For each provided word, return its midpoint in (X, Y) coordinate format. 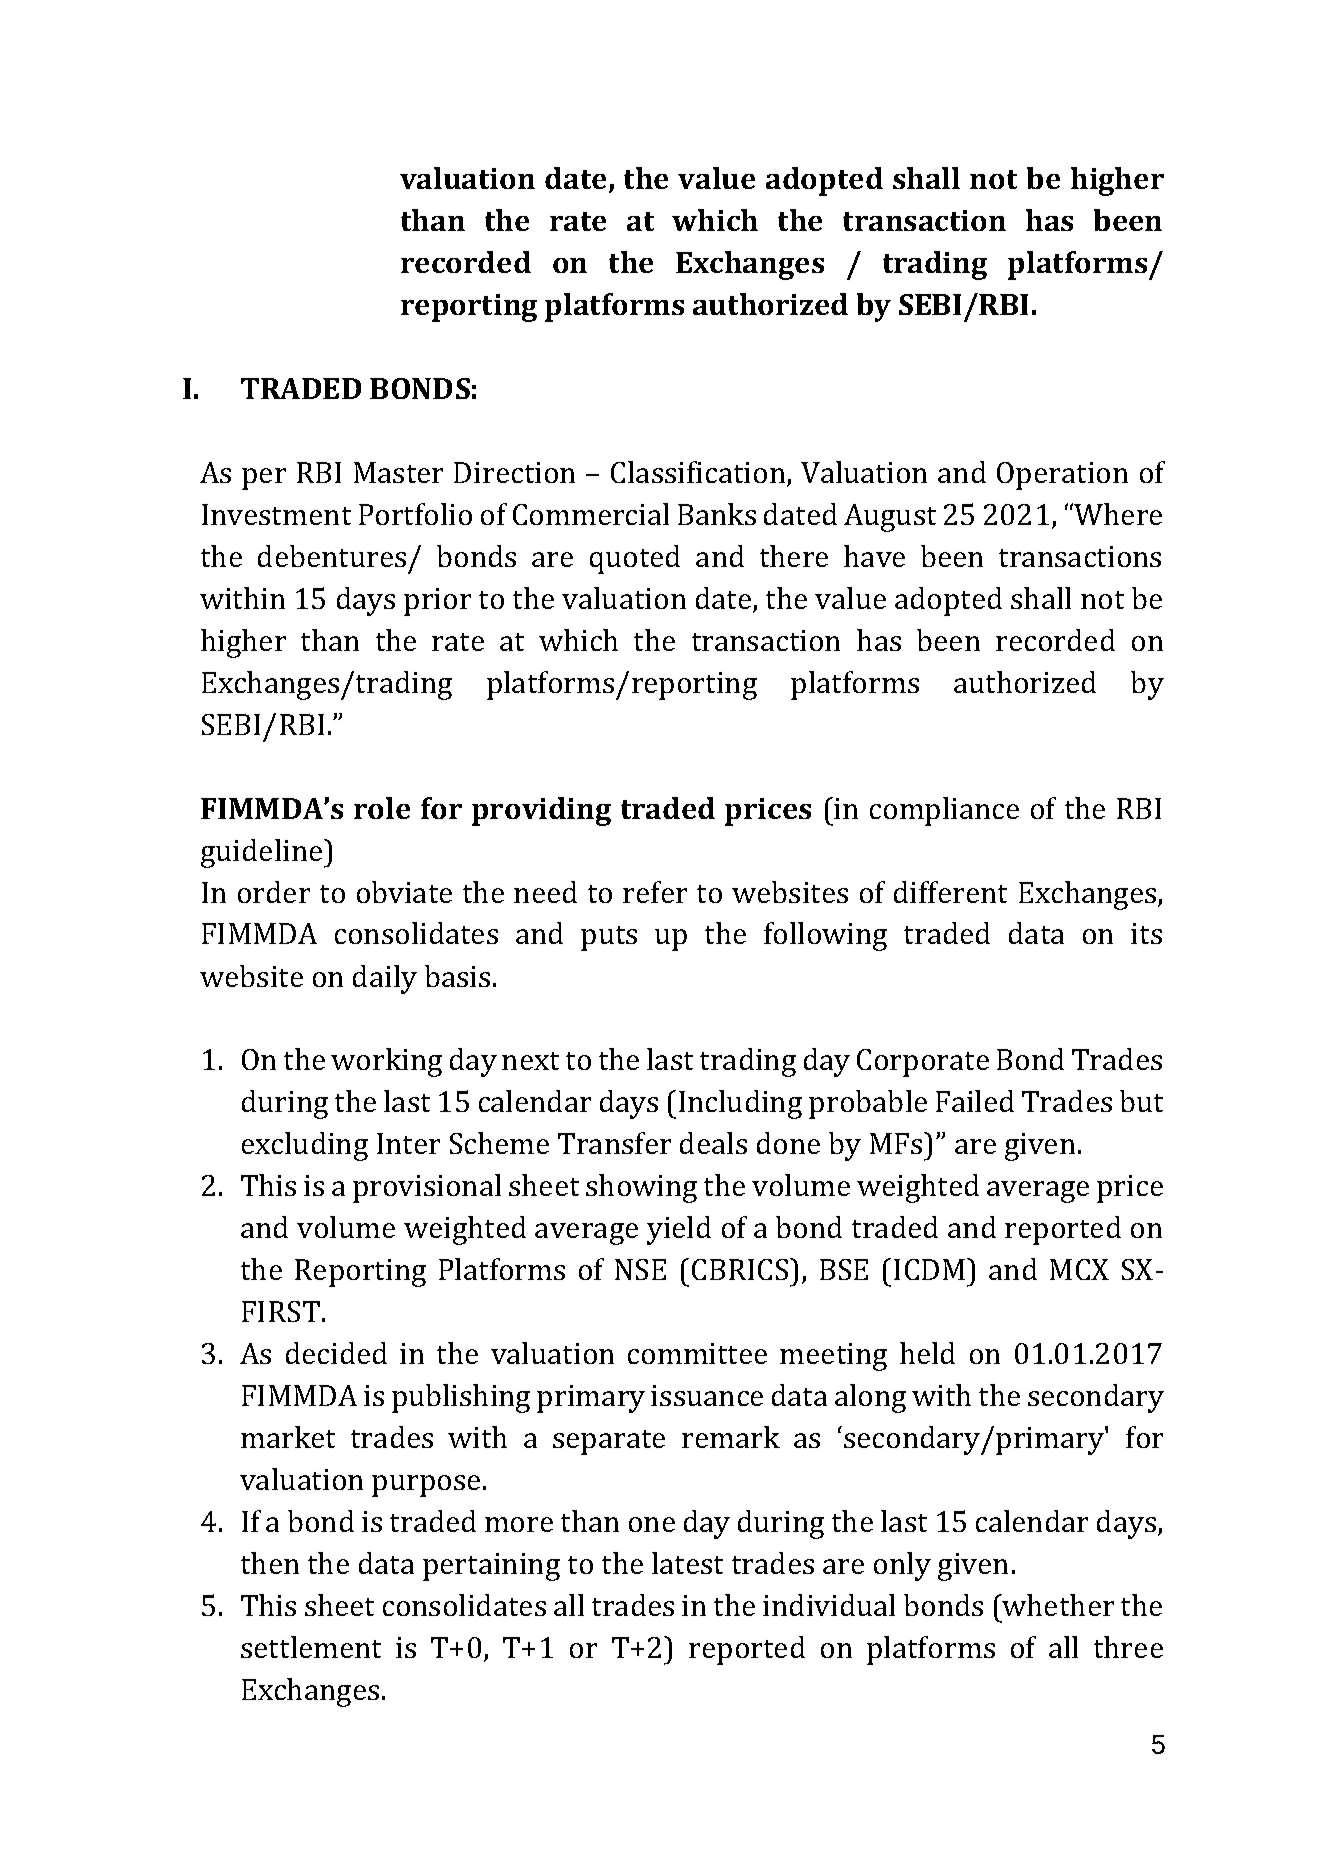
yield (679, 1230)
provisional (427, 1188)
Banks (717, 514)
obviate (404, 892)
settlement (311, 1647)
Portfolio (415, 514)
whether (1057, 1605)
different (950, 892)
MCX (1079, 1269)
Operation (1062, 476)
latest (687, 1563)
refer (655, 892)
